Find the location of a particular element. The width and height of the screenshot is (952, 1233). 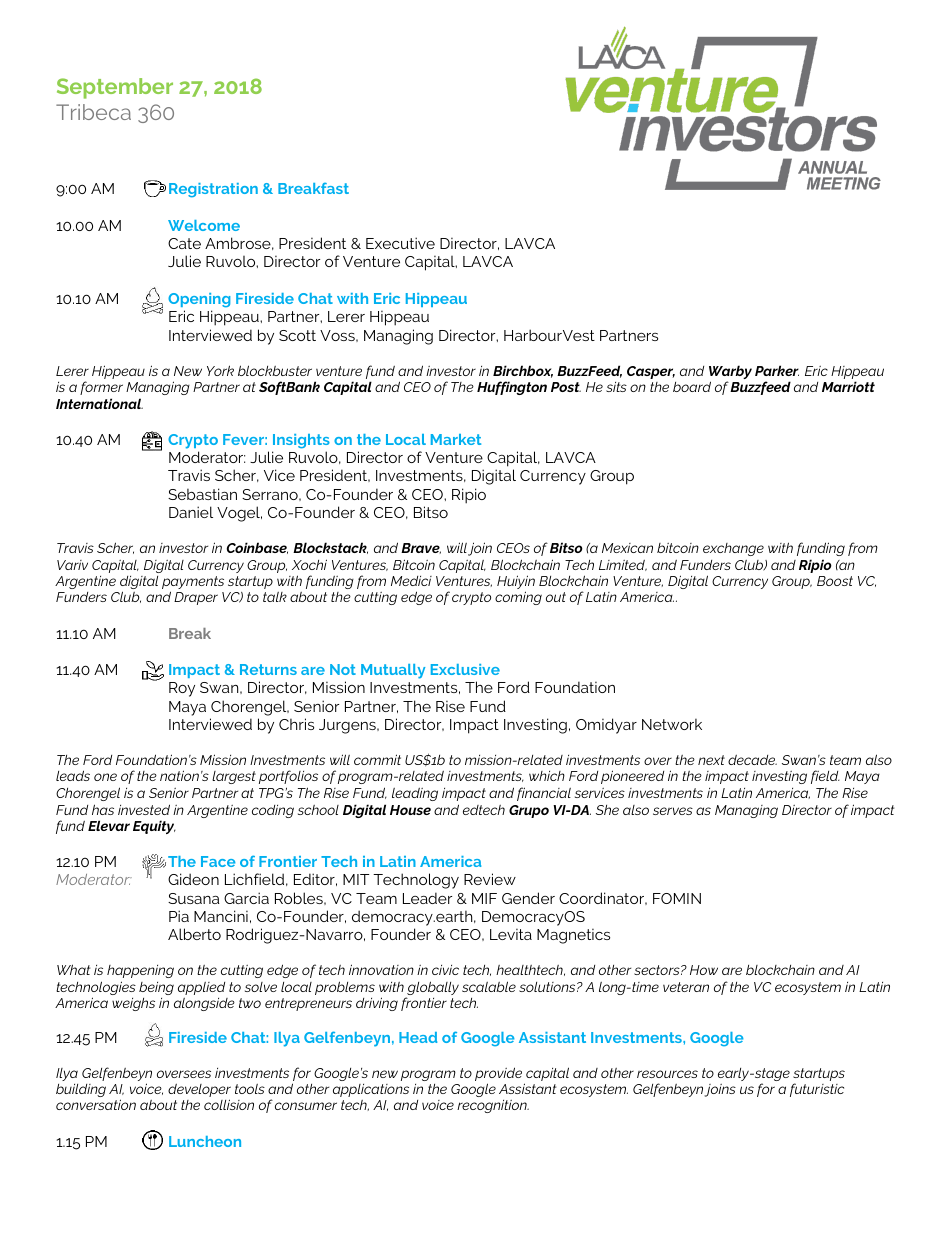

September is located at coordinates (115, 88).
